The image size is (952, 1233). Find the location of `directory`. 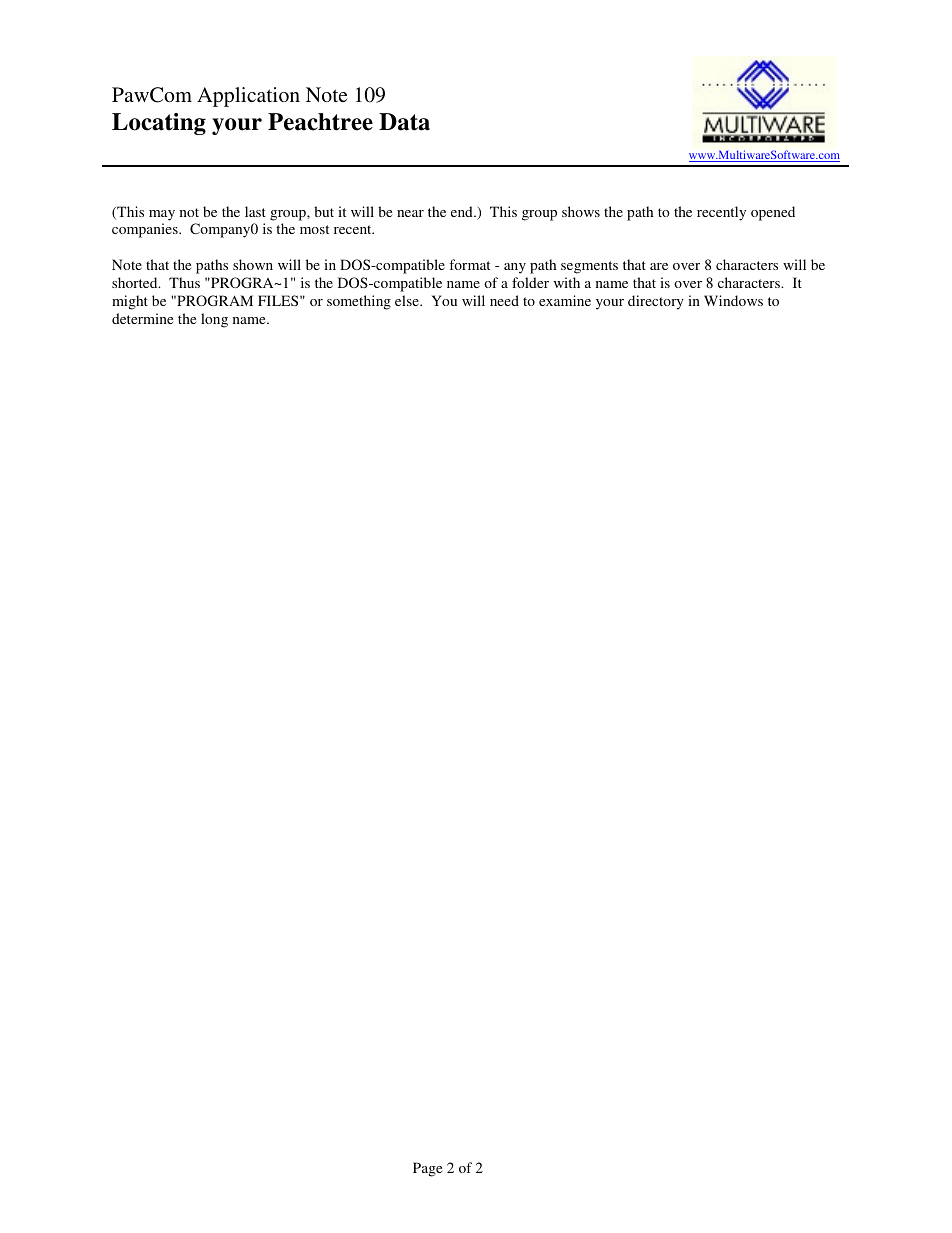

directory is located at coordinates (656, 302).
